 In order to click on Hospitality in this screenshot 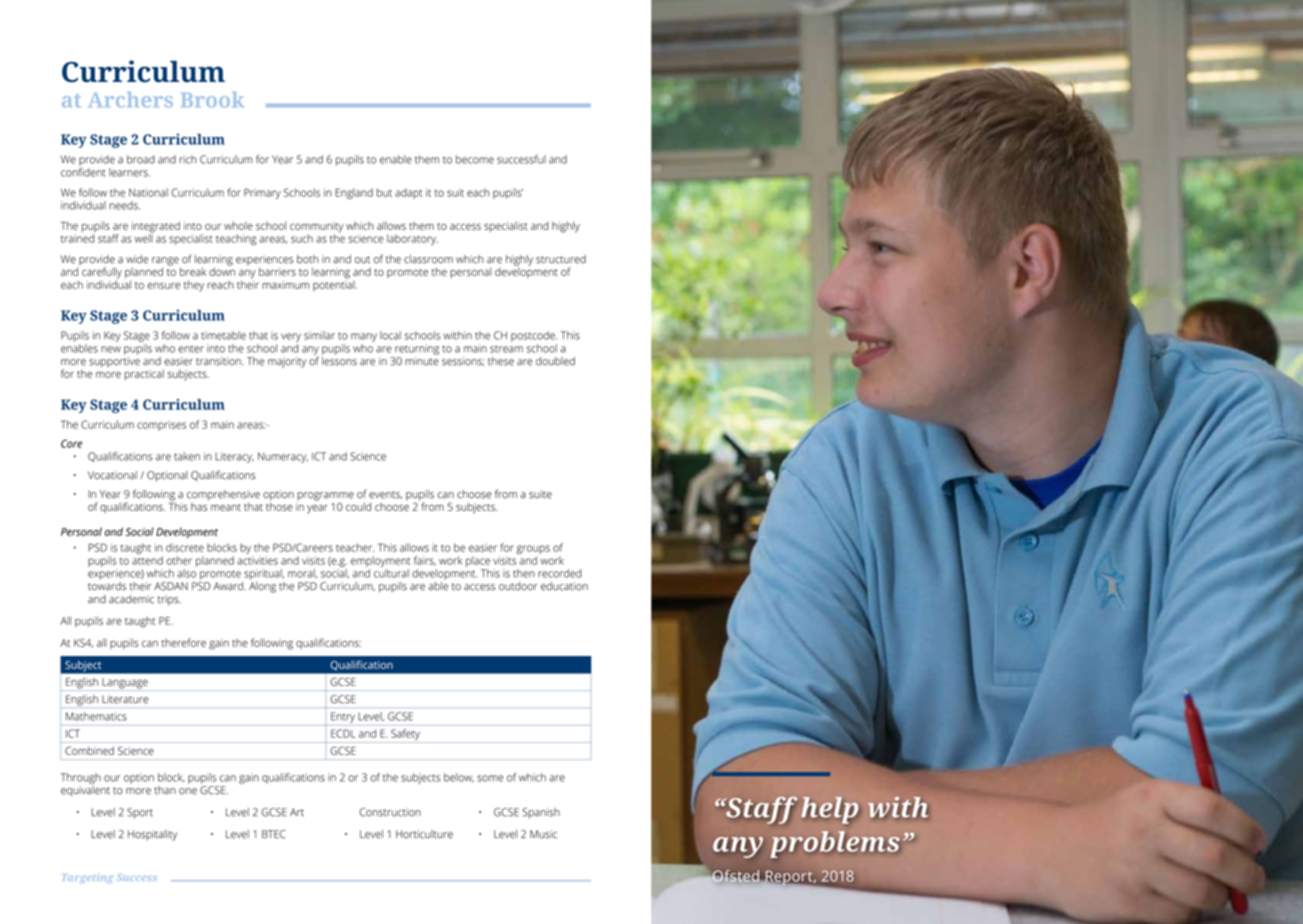, I will do `click(152, 835)`.
